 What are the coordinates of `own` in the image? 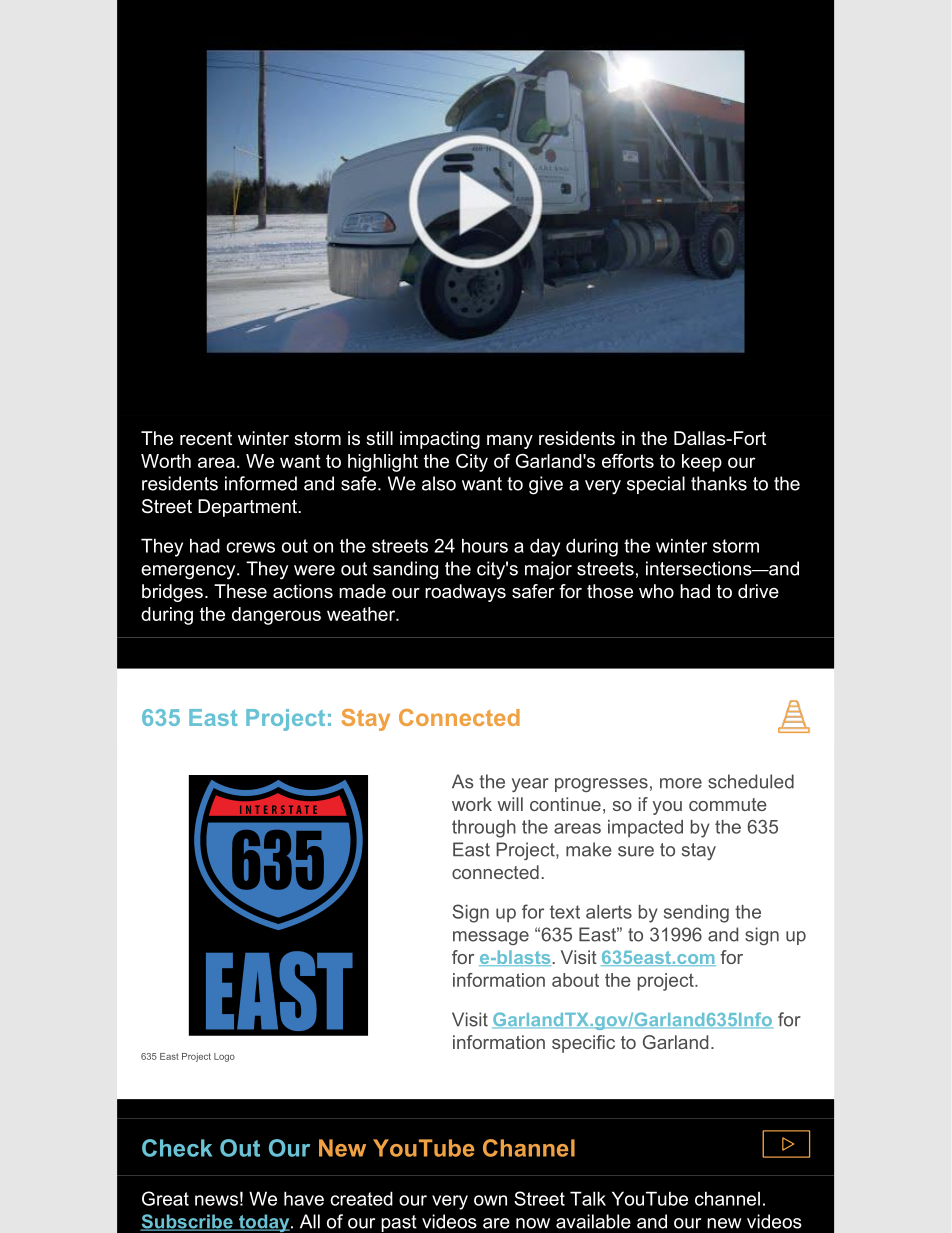 It's located at (490, 1200).
